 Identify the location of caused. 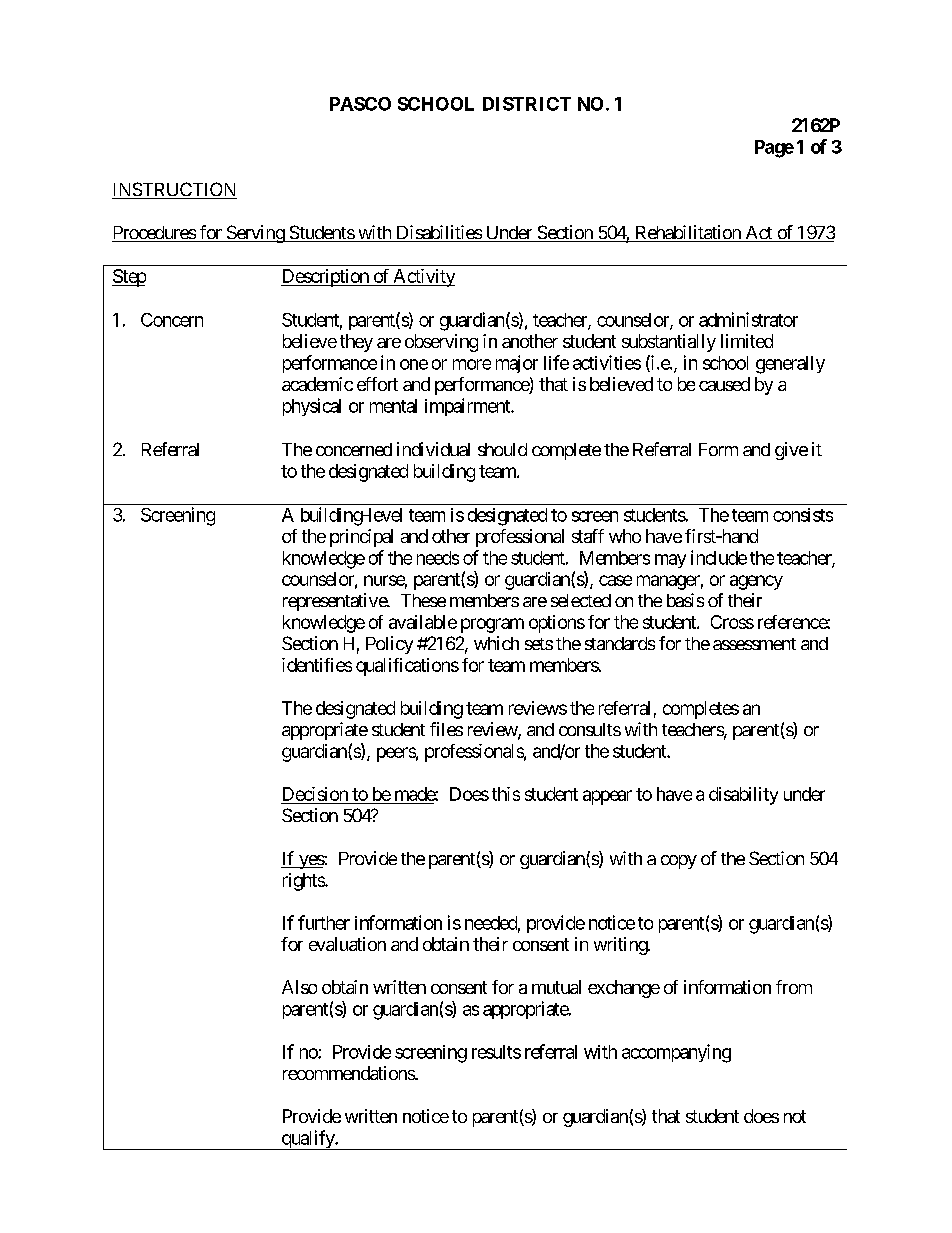
(724, 384).
